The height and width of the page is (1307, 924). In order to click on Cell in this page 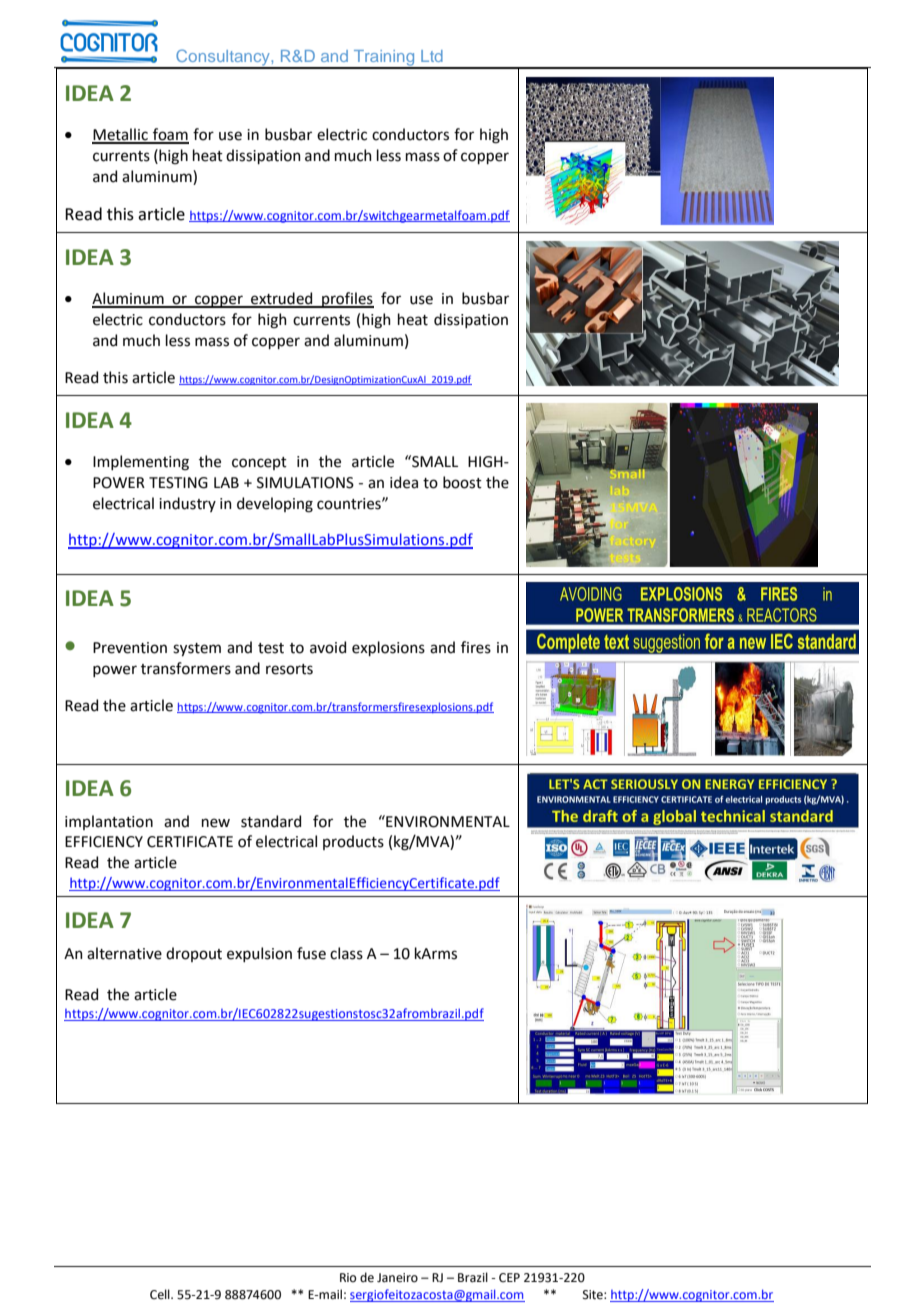, I will do `click(161, 1294)`.
